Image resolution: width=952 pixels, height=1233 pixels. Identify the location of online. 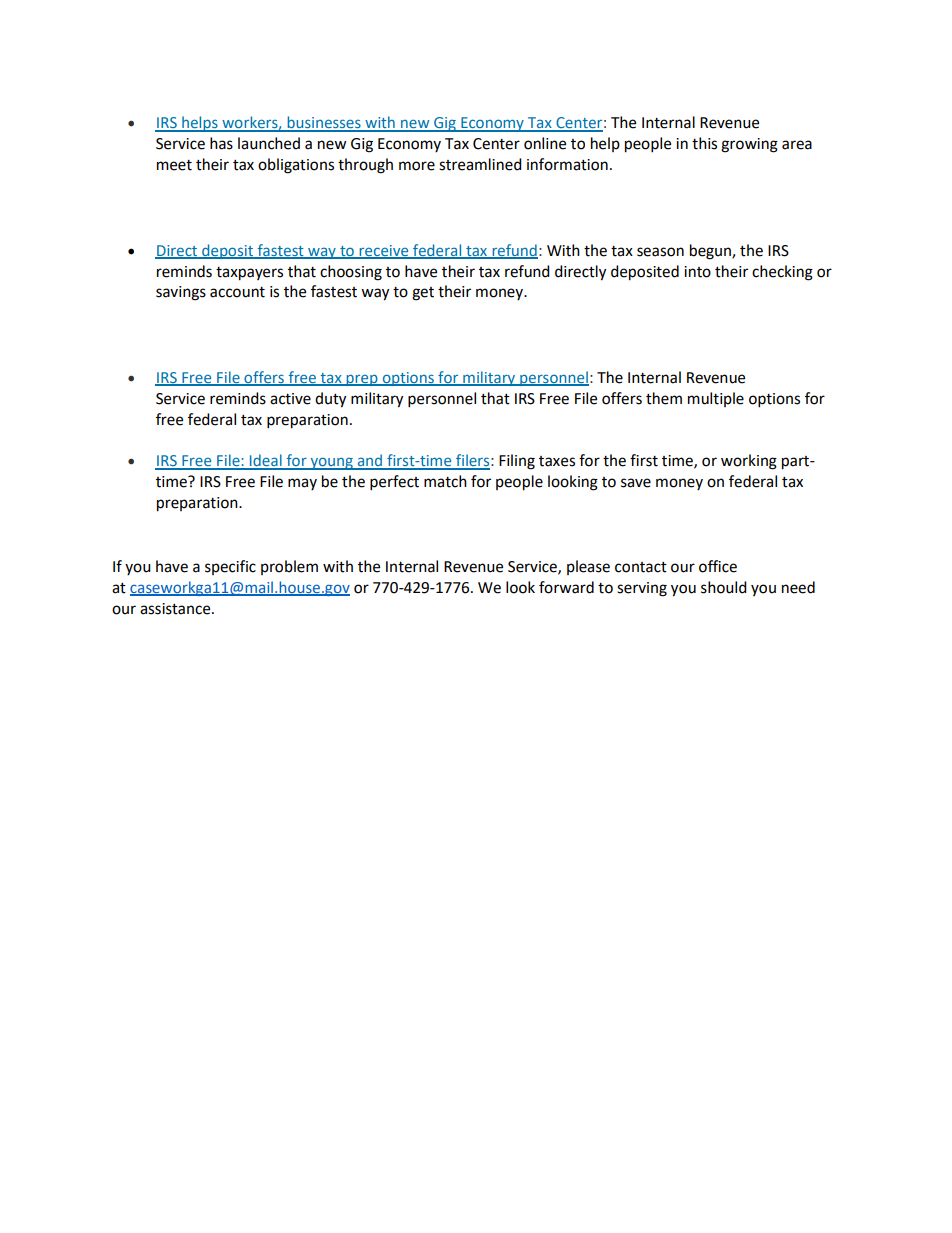
(545, 143).
